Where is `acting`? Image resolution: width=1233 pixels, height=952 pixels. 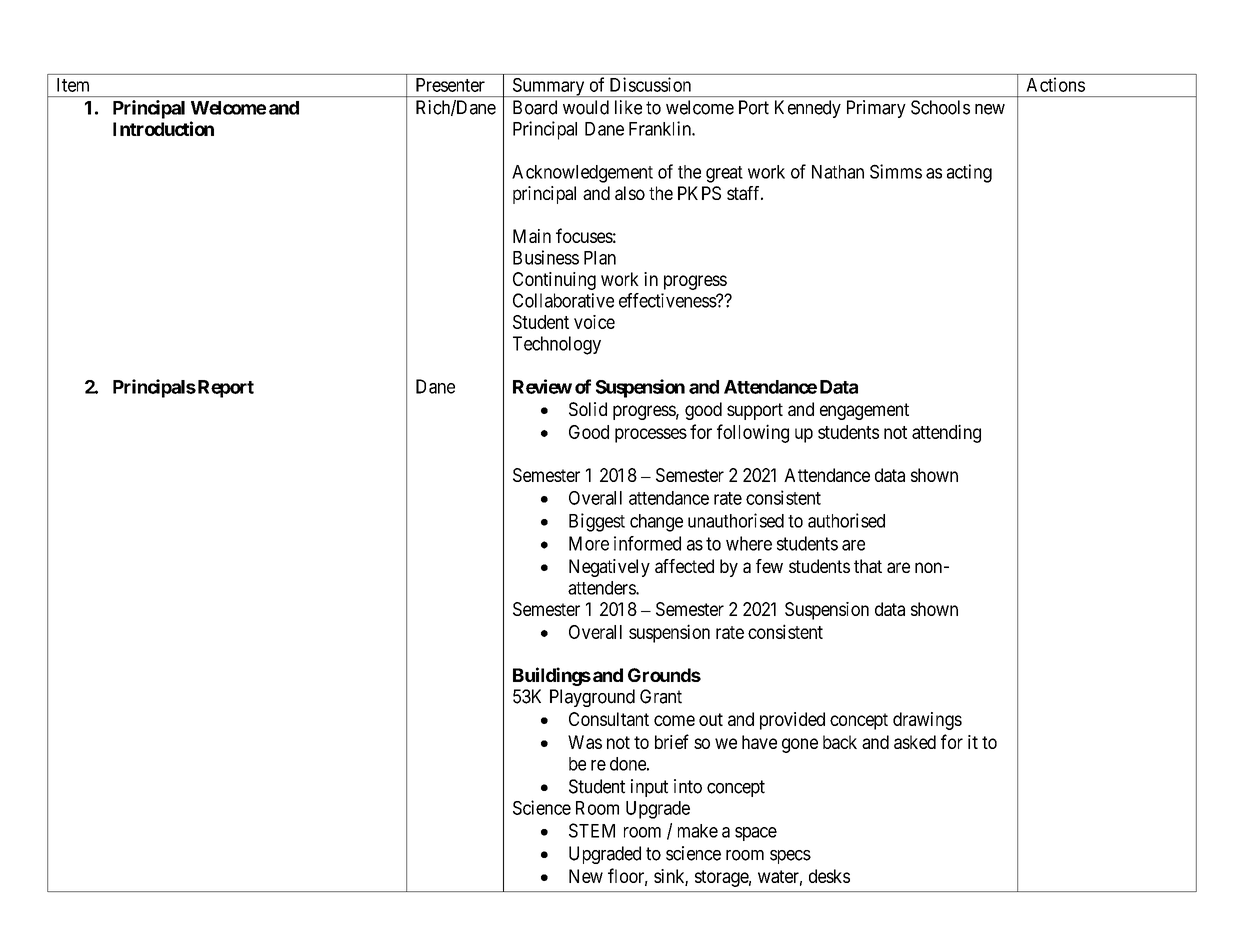
acting is located at coordinates (969, 173).
